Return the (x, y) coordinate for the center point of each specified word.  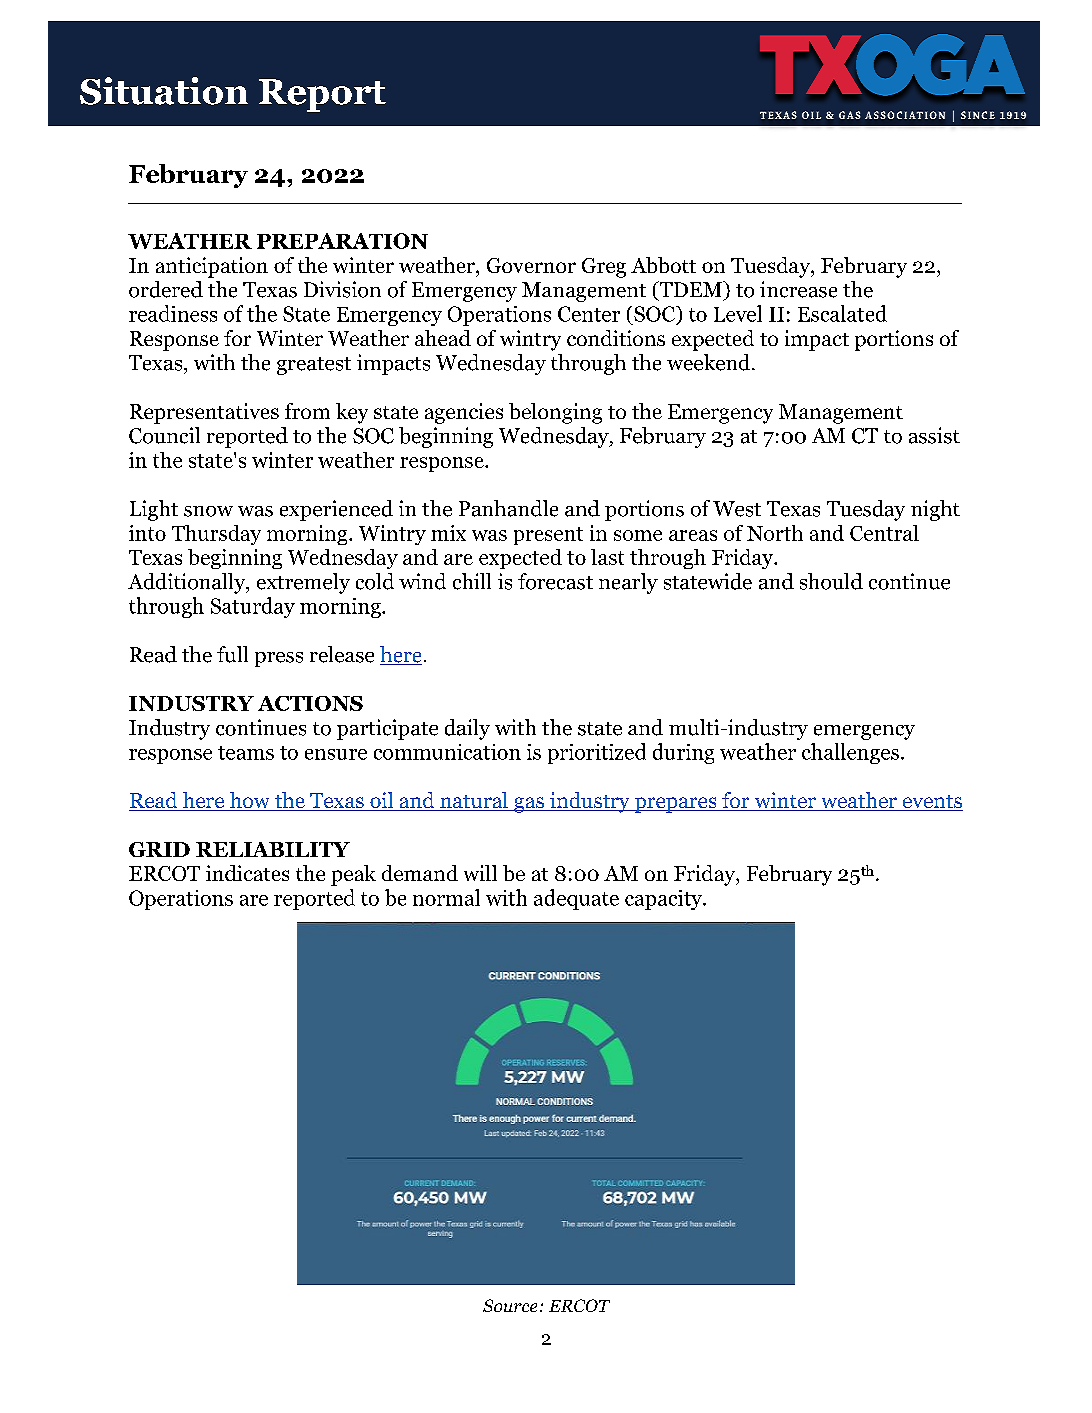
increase (798, 289)
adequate (576, 899)
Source (510, 1305)
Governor (531, 265)
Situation (164, 91)
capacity (664, 900)
